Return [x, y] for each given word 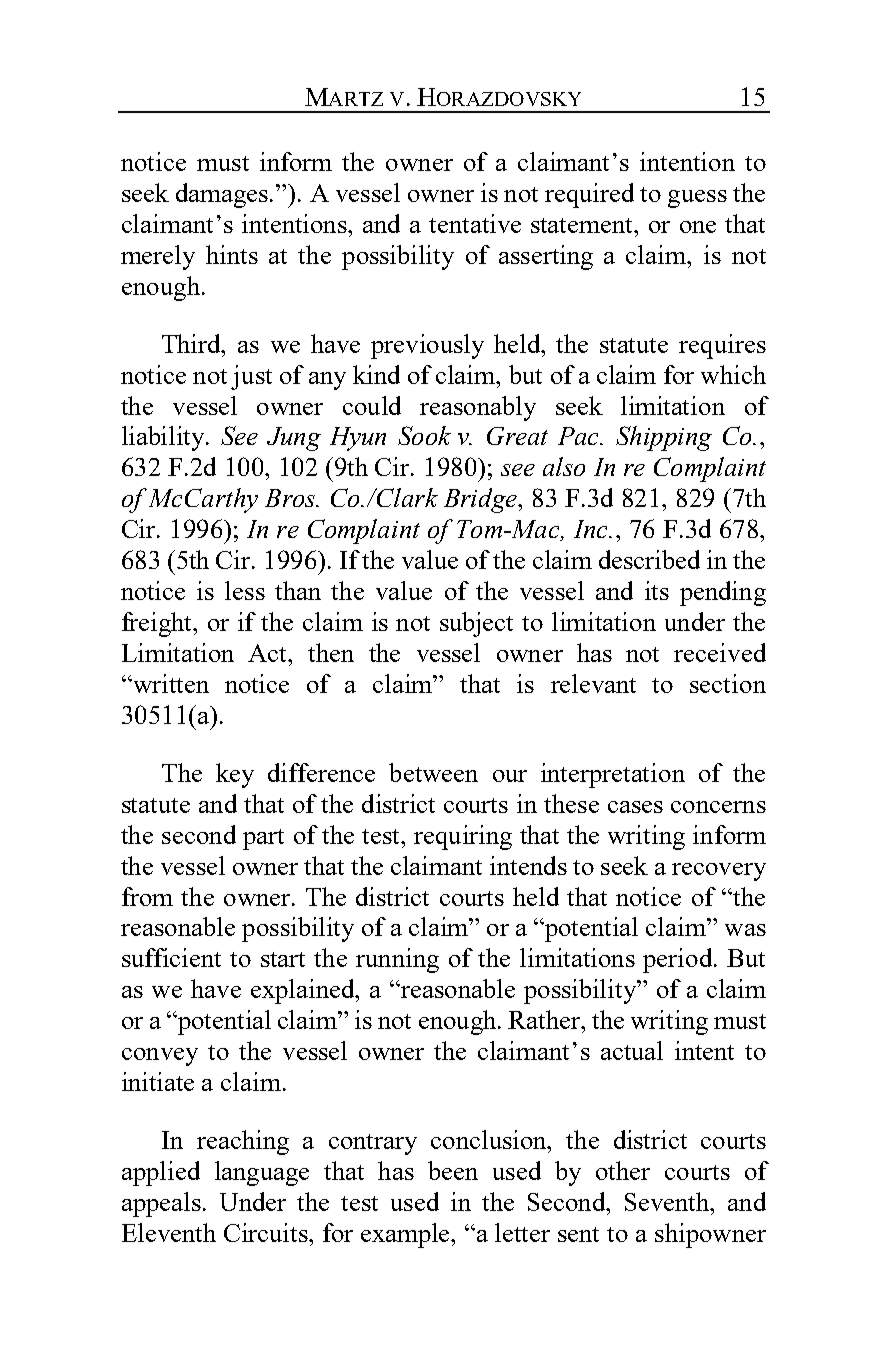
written [170, 683]
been [453, 1170]
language [262, 1173]
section [728, 683]
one [698, 227]
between [433, 772]
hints [232, 254]
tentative [475, 223]
